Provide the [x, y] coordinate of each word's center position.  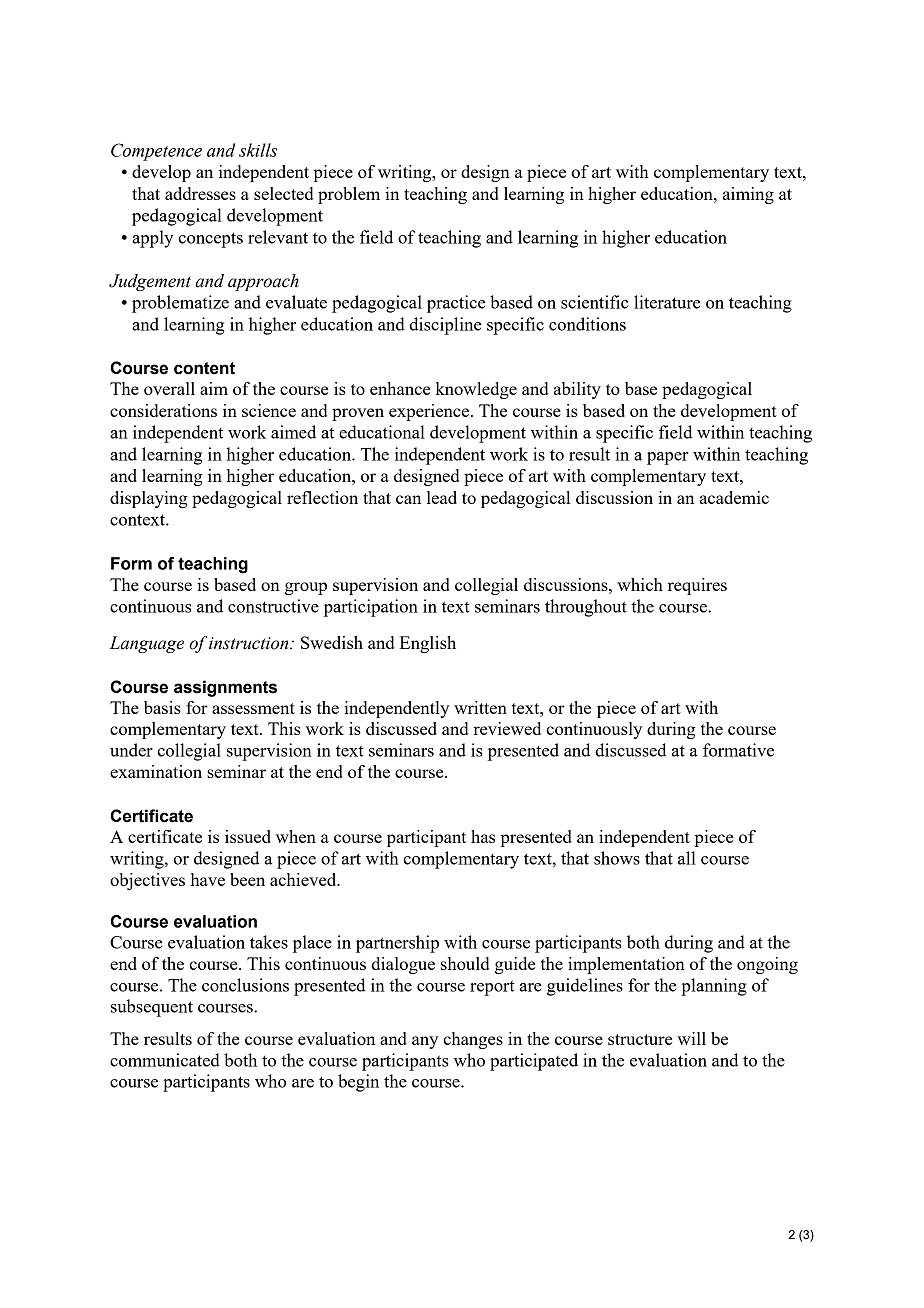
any [425, 1042]
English [428, 644]
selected [283, 193]
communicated [165, 1060]
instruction [250, 643]
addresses [200, 193]
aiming [748, 195]
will [691, 1038]
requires [697, 586]
